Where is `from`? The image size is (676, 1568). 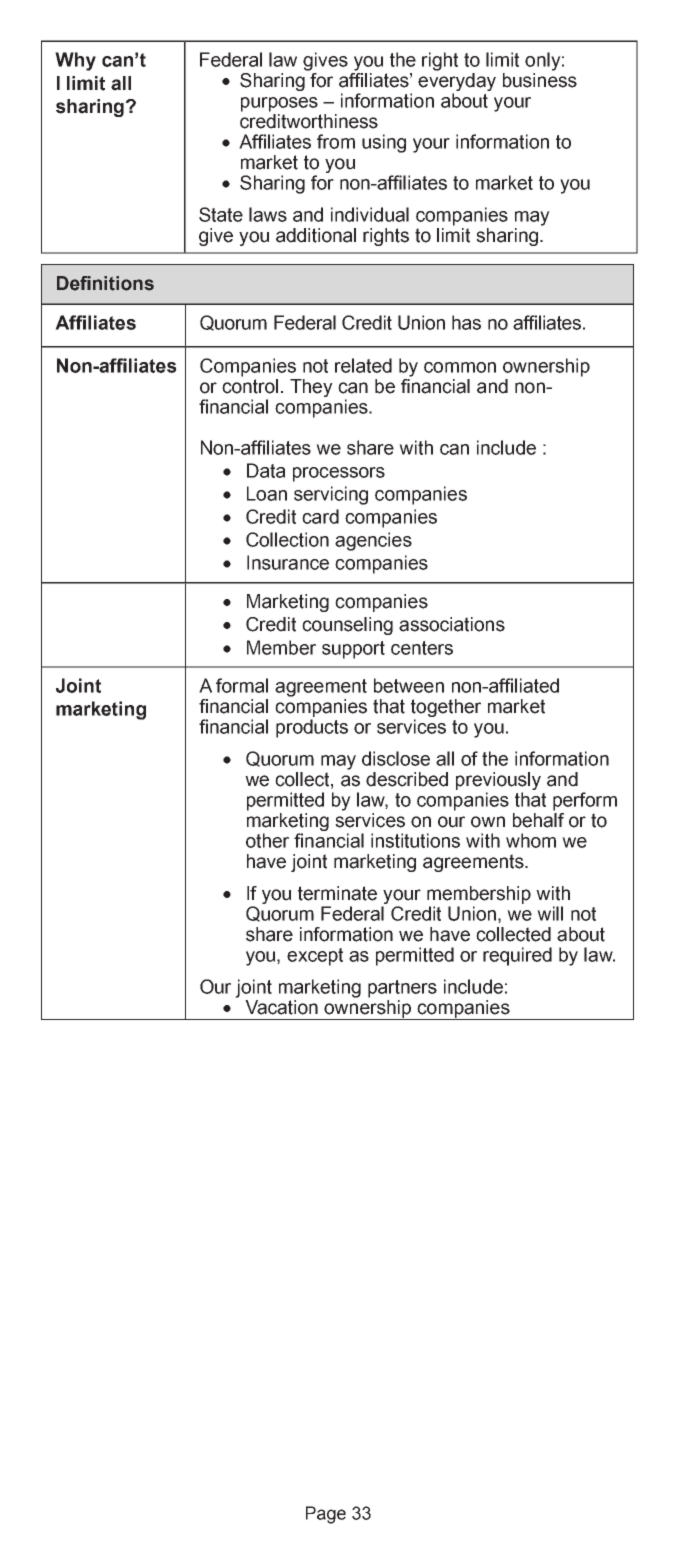
from is located at coordinates (336, 141).
